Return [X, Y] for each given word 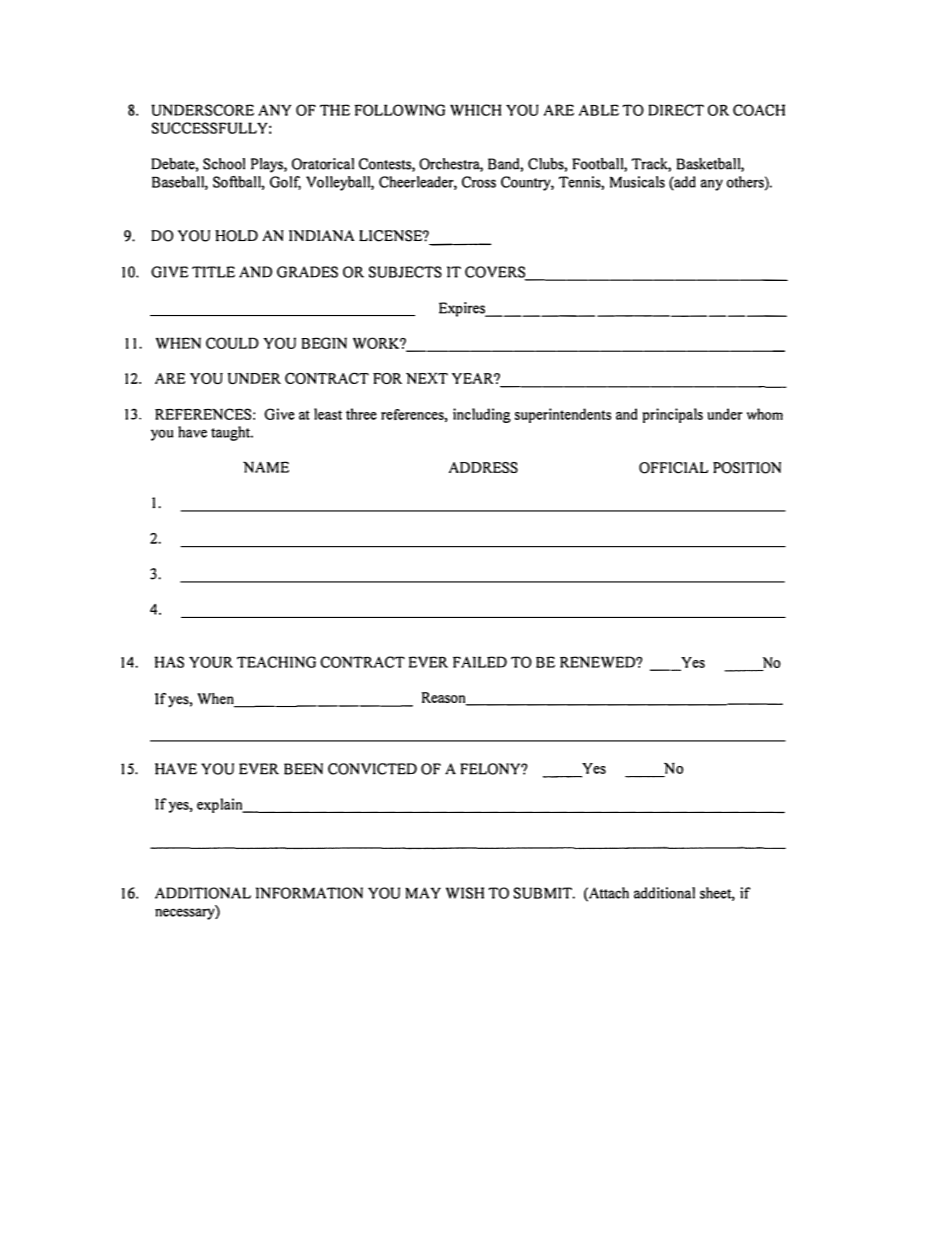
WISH [465, 893]
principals [672, 415]
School [224, 164]
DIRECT [676, 110]
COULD [232, 343]
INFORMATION [309, 893]
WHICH [476, 110]
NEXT [427, 378]
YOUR [211, 662]
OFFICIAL [673, 468]
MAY [423, 893]
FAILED [480, 662]
